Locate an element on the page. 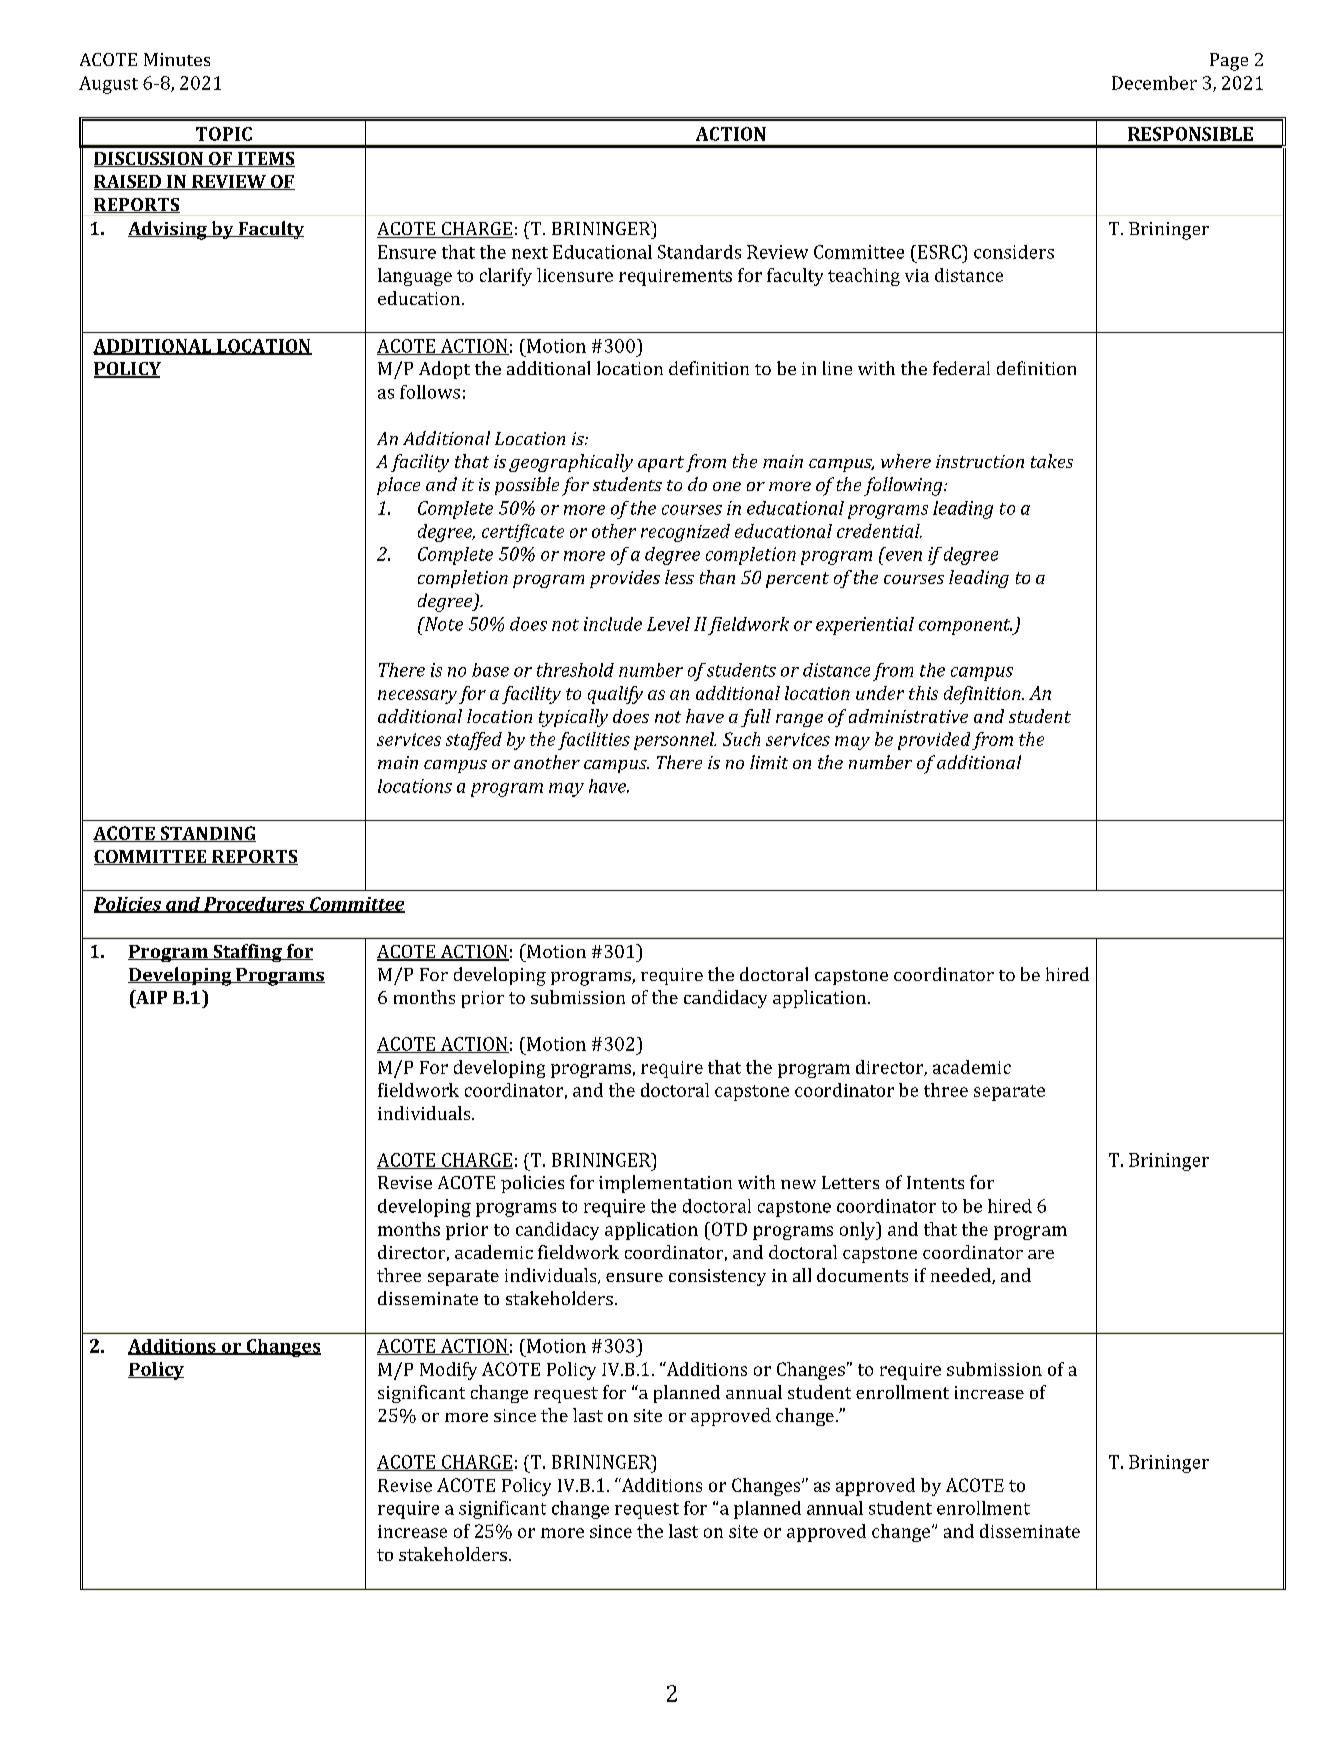  December is located at coordinates (1154, 83).
